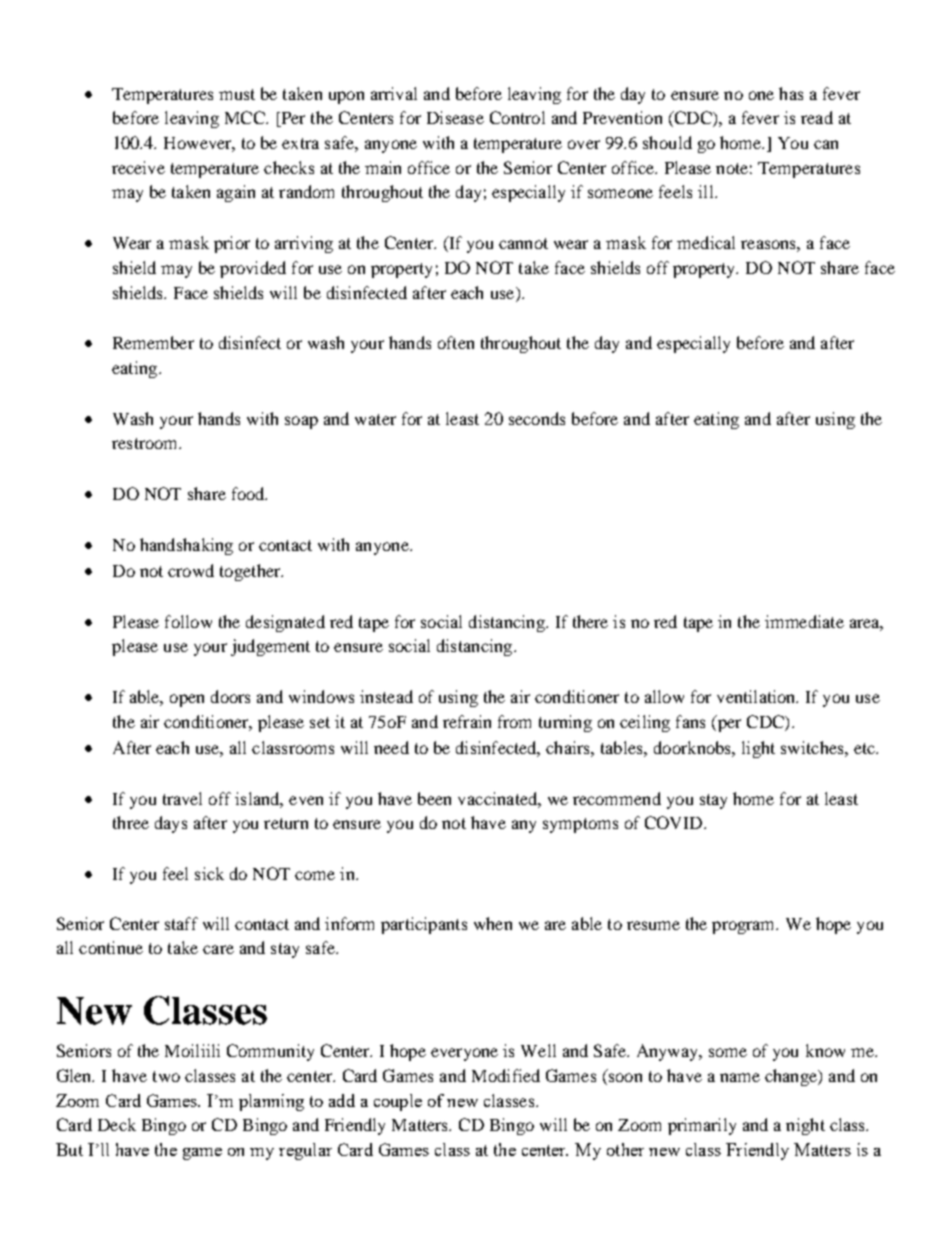 This screenshot has width=952, height=1233. I want to click on read, so click(817, 117).
